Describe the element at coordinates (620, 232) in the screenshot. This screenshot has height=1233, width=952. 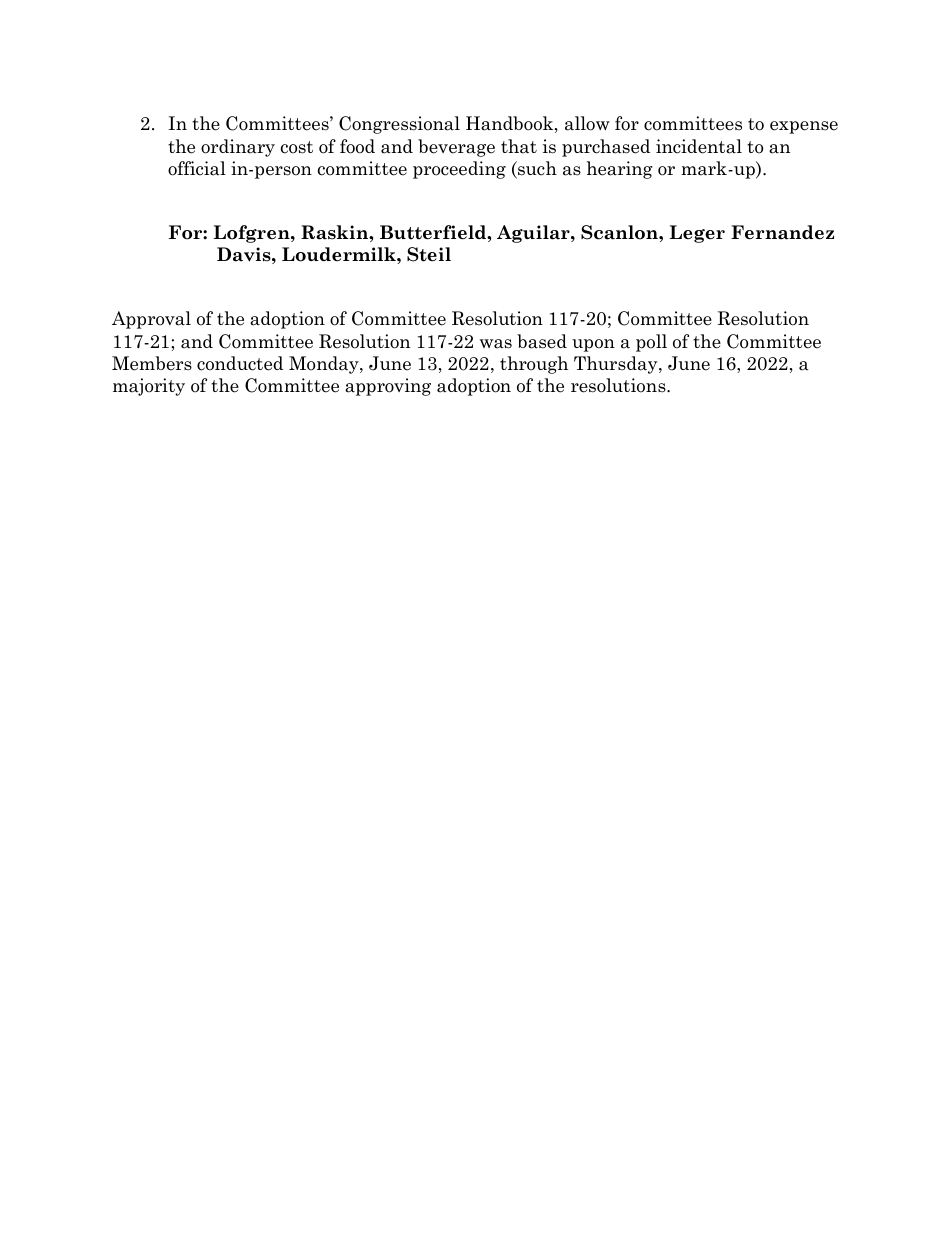
I see `Scanlon` at that location.
